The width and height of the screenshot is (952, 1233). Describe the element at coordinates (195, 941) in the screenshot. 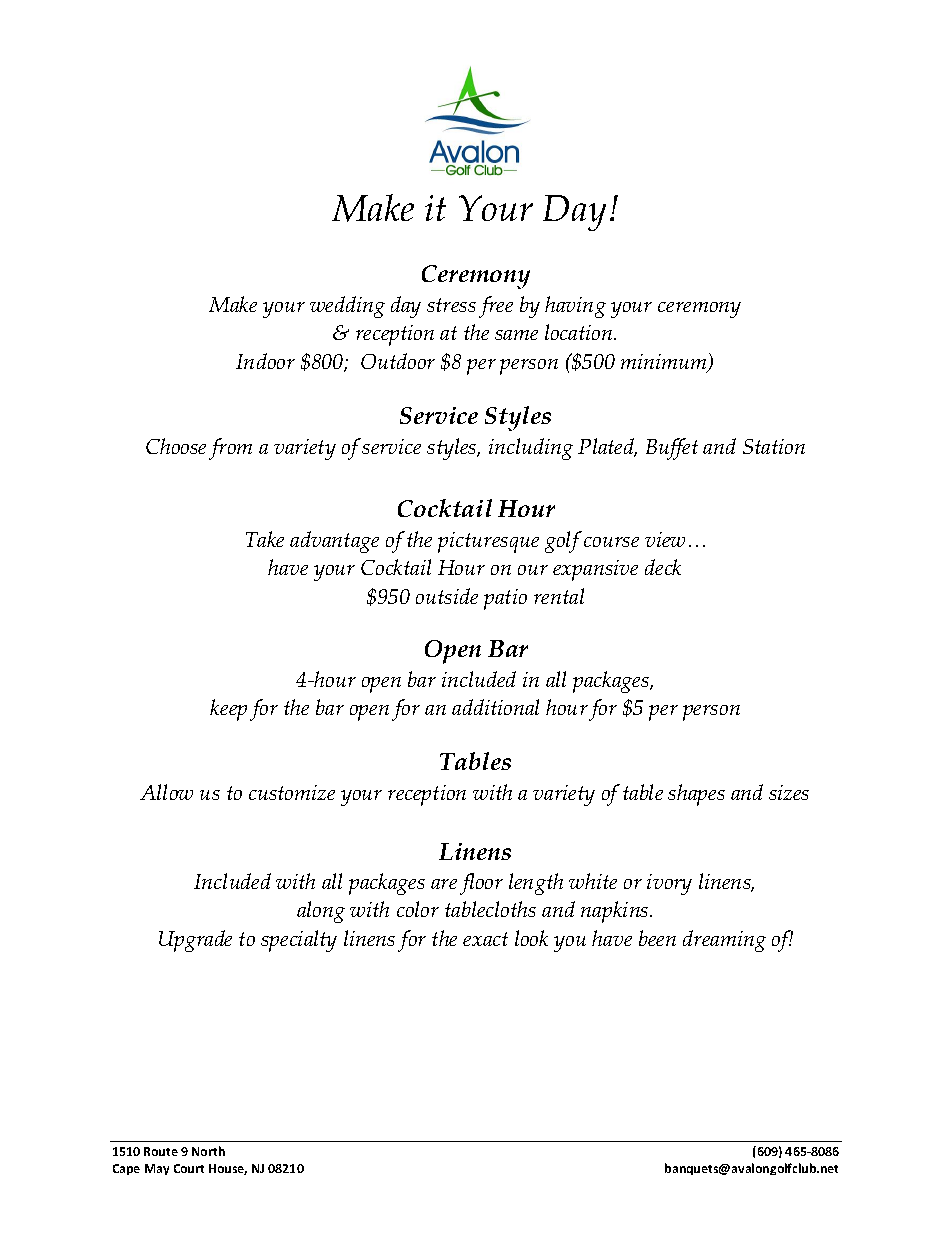

I see `Upgrade` at that location.
